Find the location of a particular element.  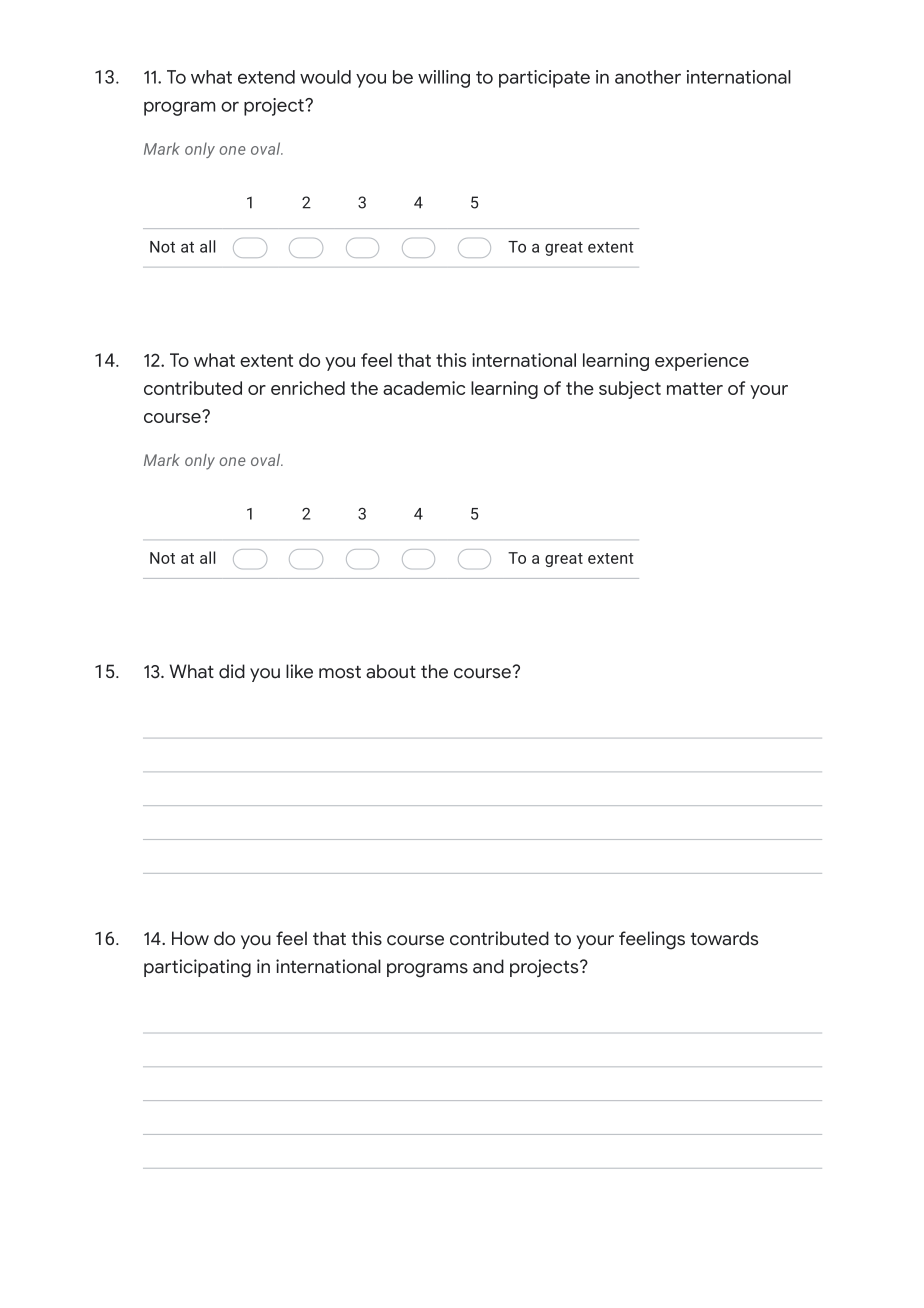

and is located at coordinates (488, 966).
